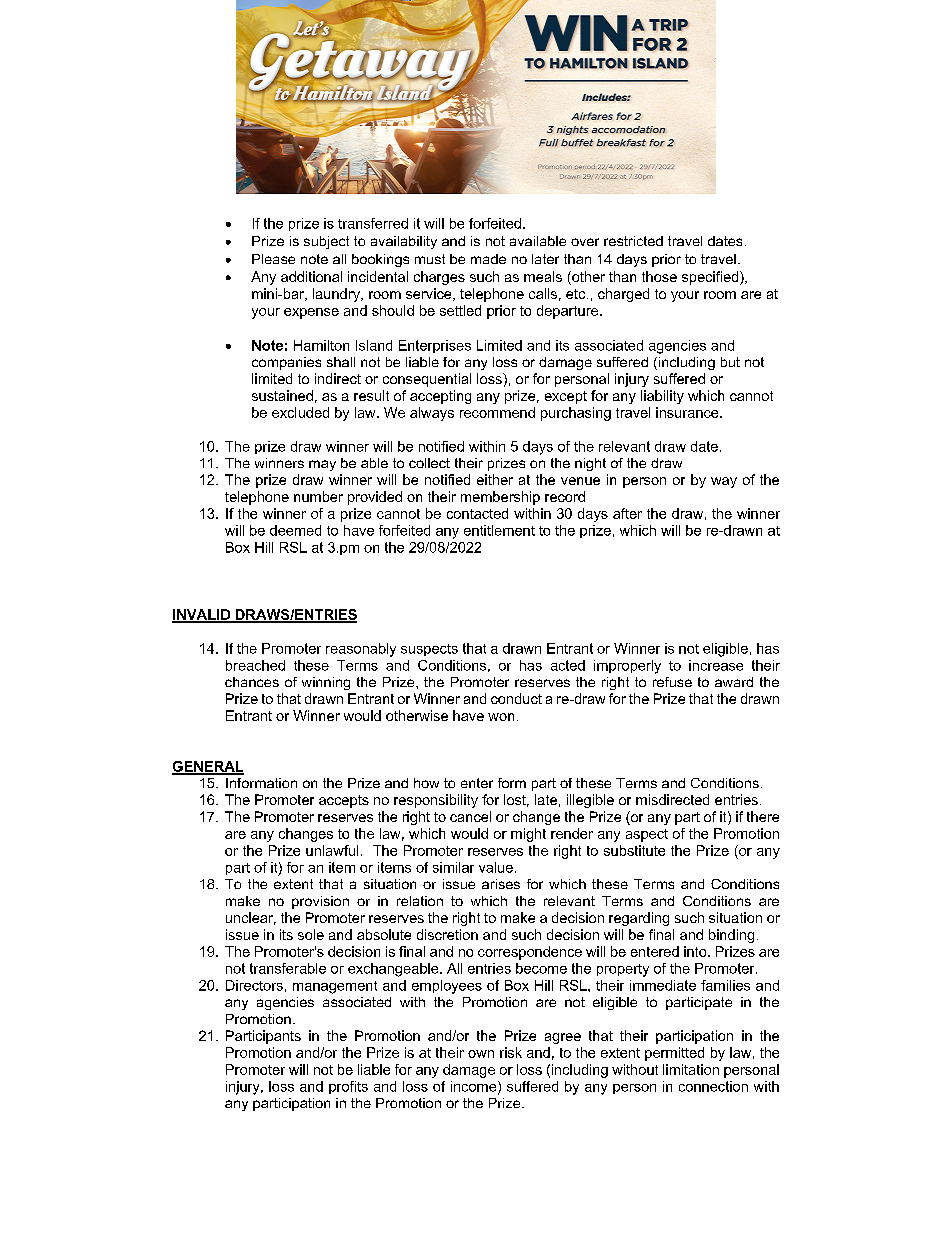  I want to click on profits, so click(348, 1087).
